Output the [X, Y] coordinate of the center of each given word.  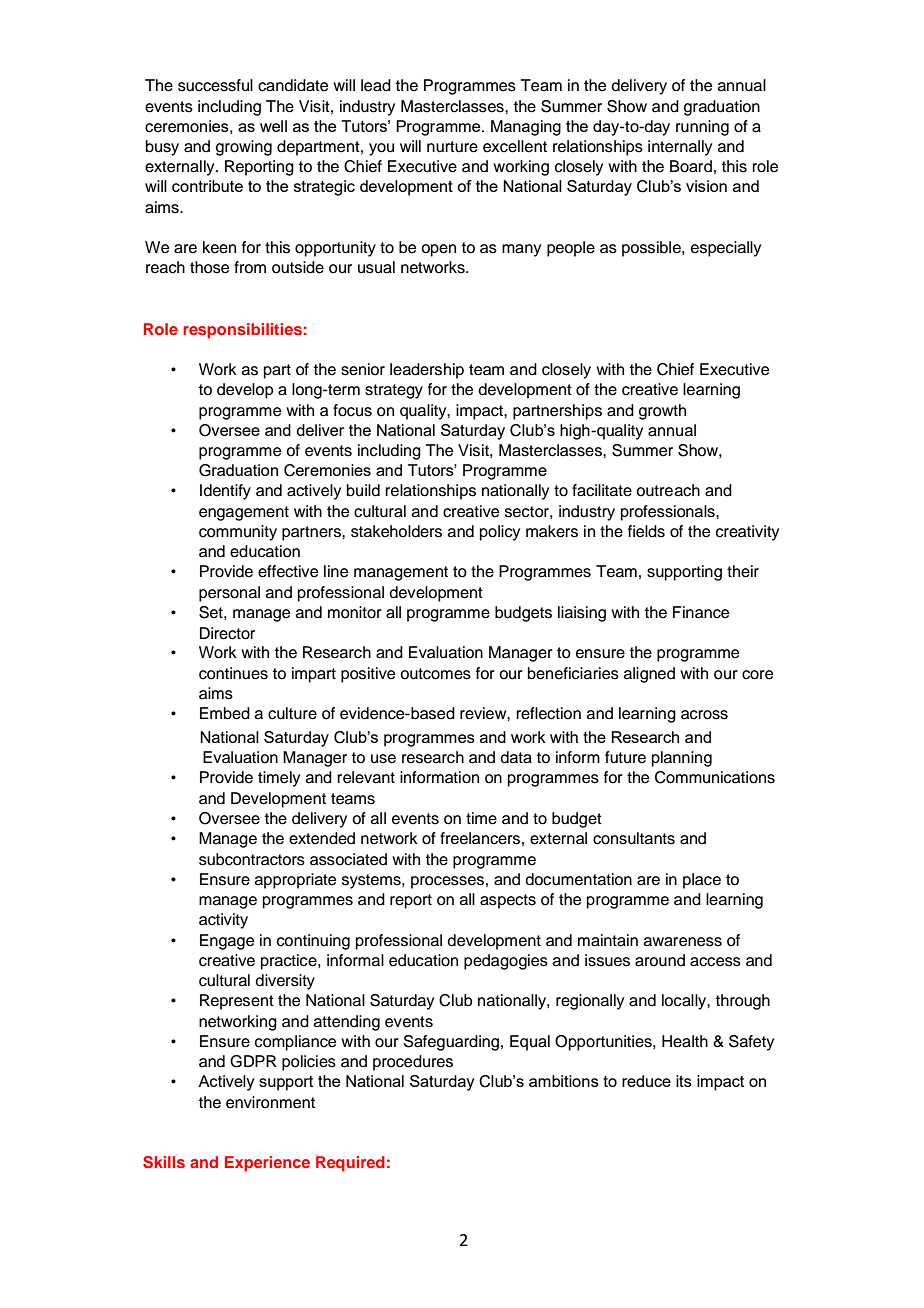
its [684, 1081]
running [702, 128]
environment [270, 1102]
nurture [452, 147]
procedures [413, 1063]
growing [244, 148]
